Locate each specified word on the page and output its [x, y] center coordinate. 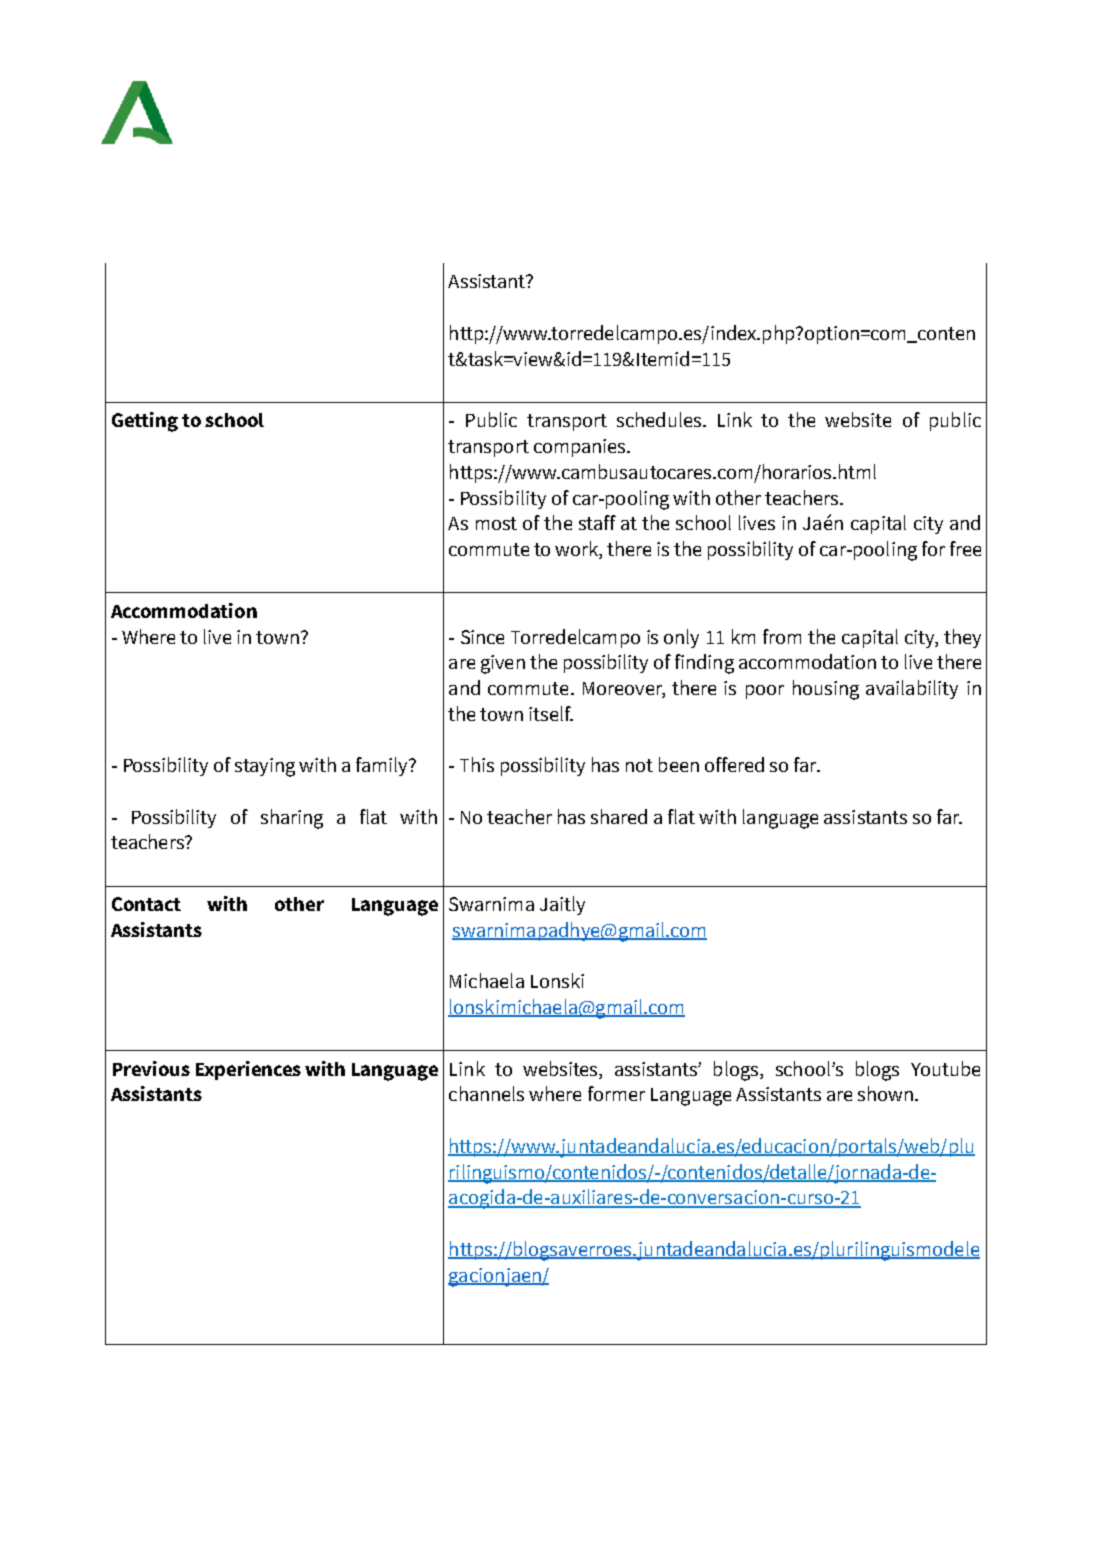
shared [619, 816]
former [616, 1093]
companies [581, 448]
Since [482, 637]
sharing [292, 819]
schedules [660, 419]
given [503, 664]
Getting [145, 422]
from [782, 636]
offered [734, 764]
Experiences [248, 1070]
